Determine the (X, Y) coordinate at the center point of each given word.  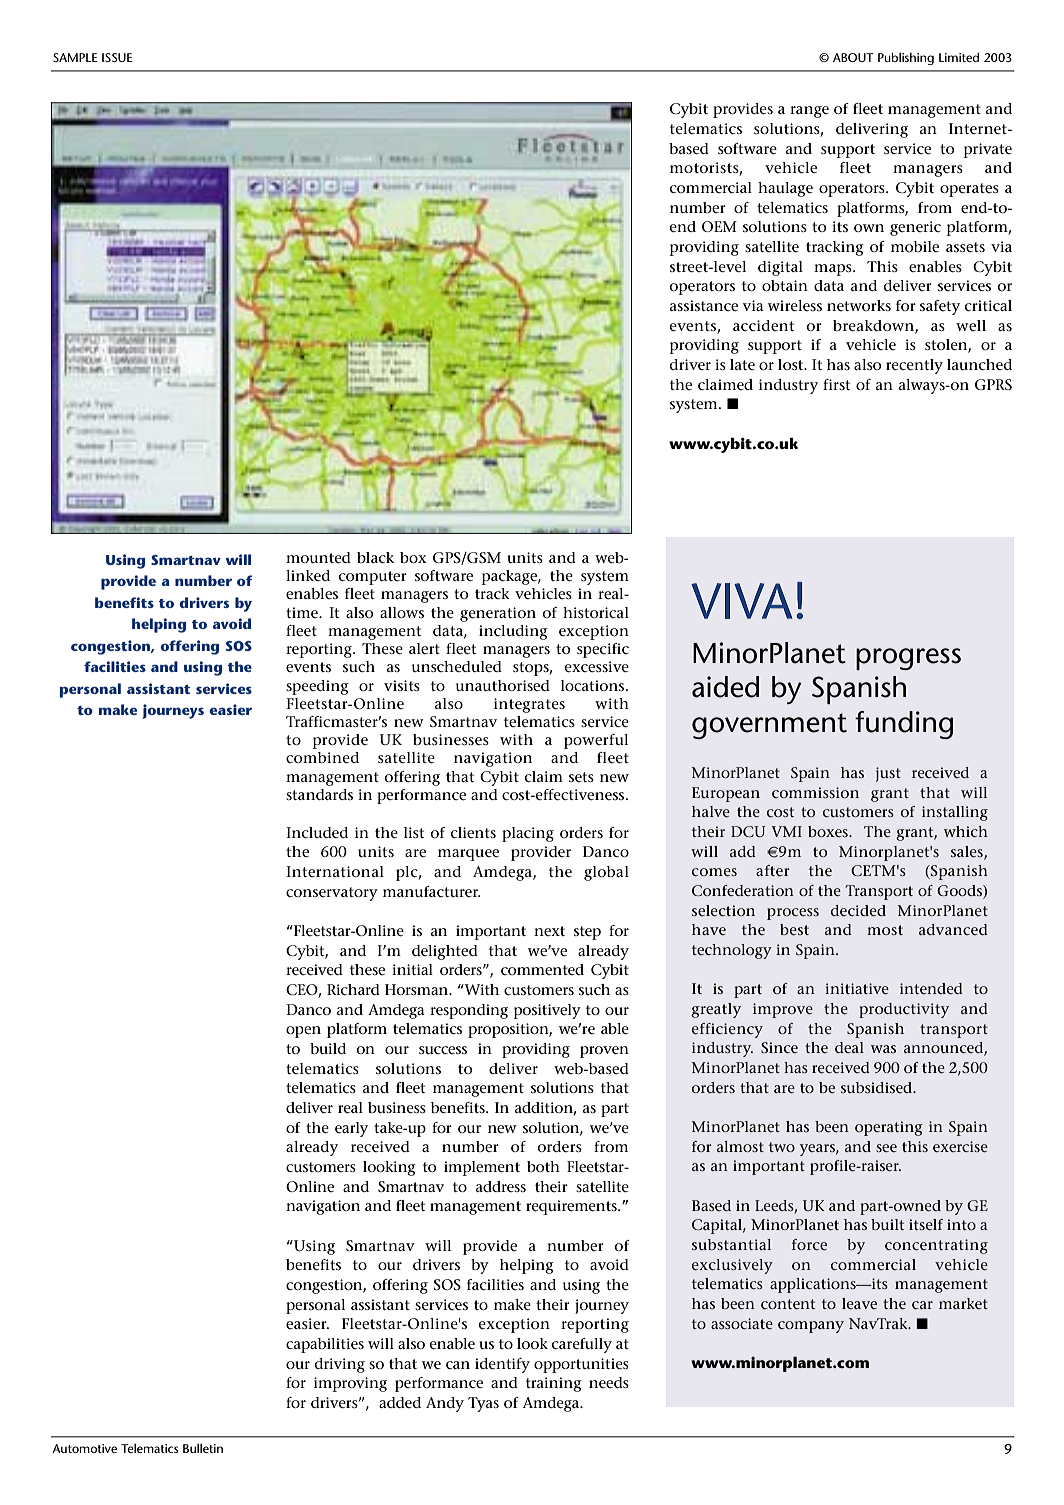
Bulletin (203, 1448)
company (811, 1327)
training (554, 1384)
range (809, 112)
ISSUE (117, 57)
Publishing (906, 59)
